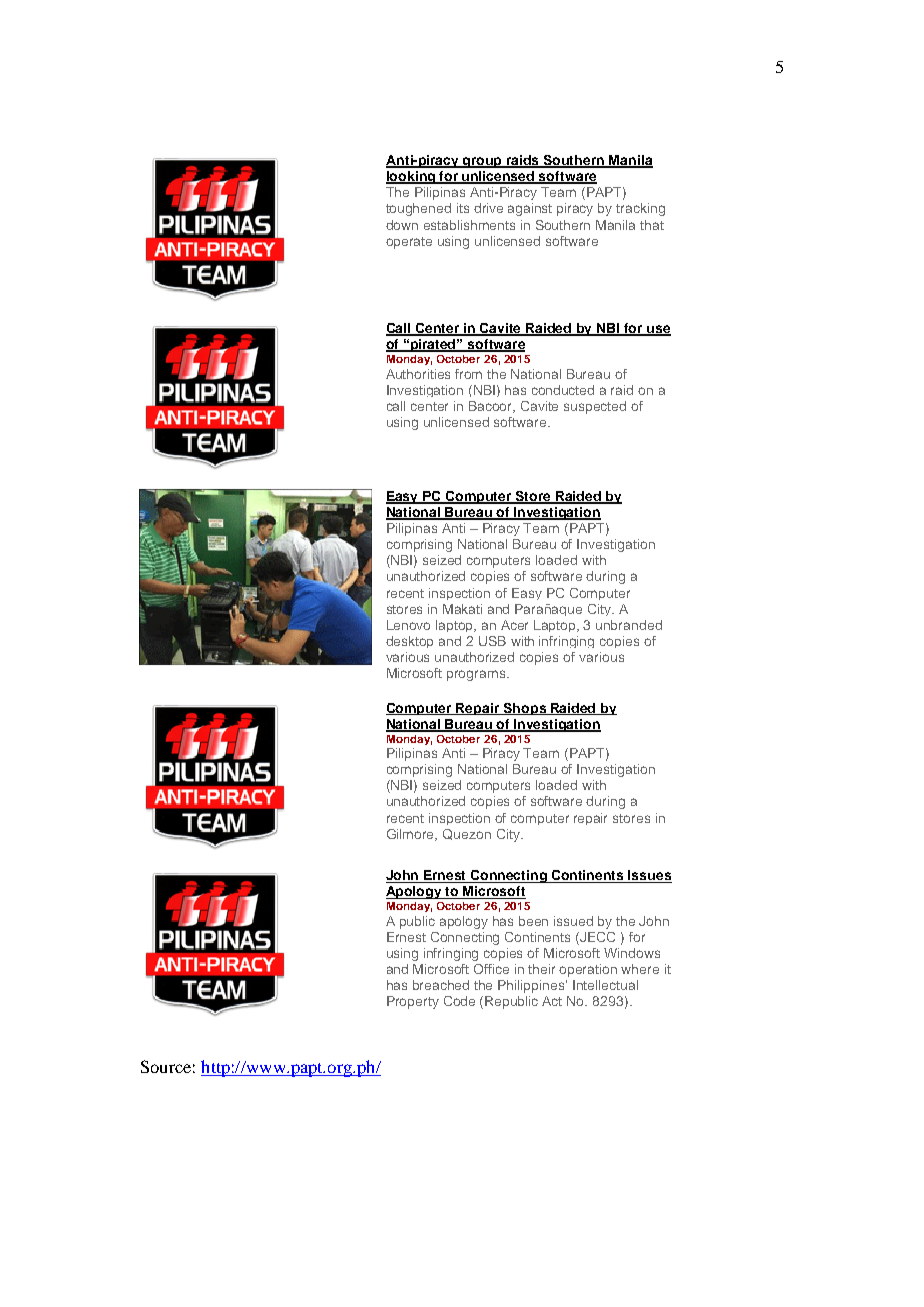 The height and width of the document is (1307, 924). Describe the element at coordinates (418, 209) in the document. I see `toughened` at that location.
